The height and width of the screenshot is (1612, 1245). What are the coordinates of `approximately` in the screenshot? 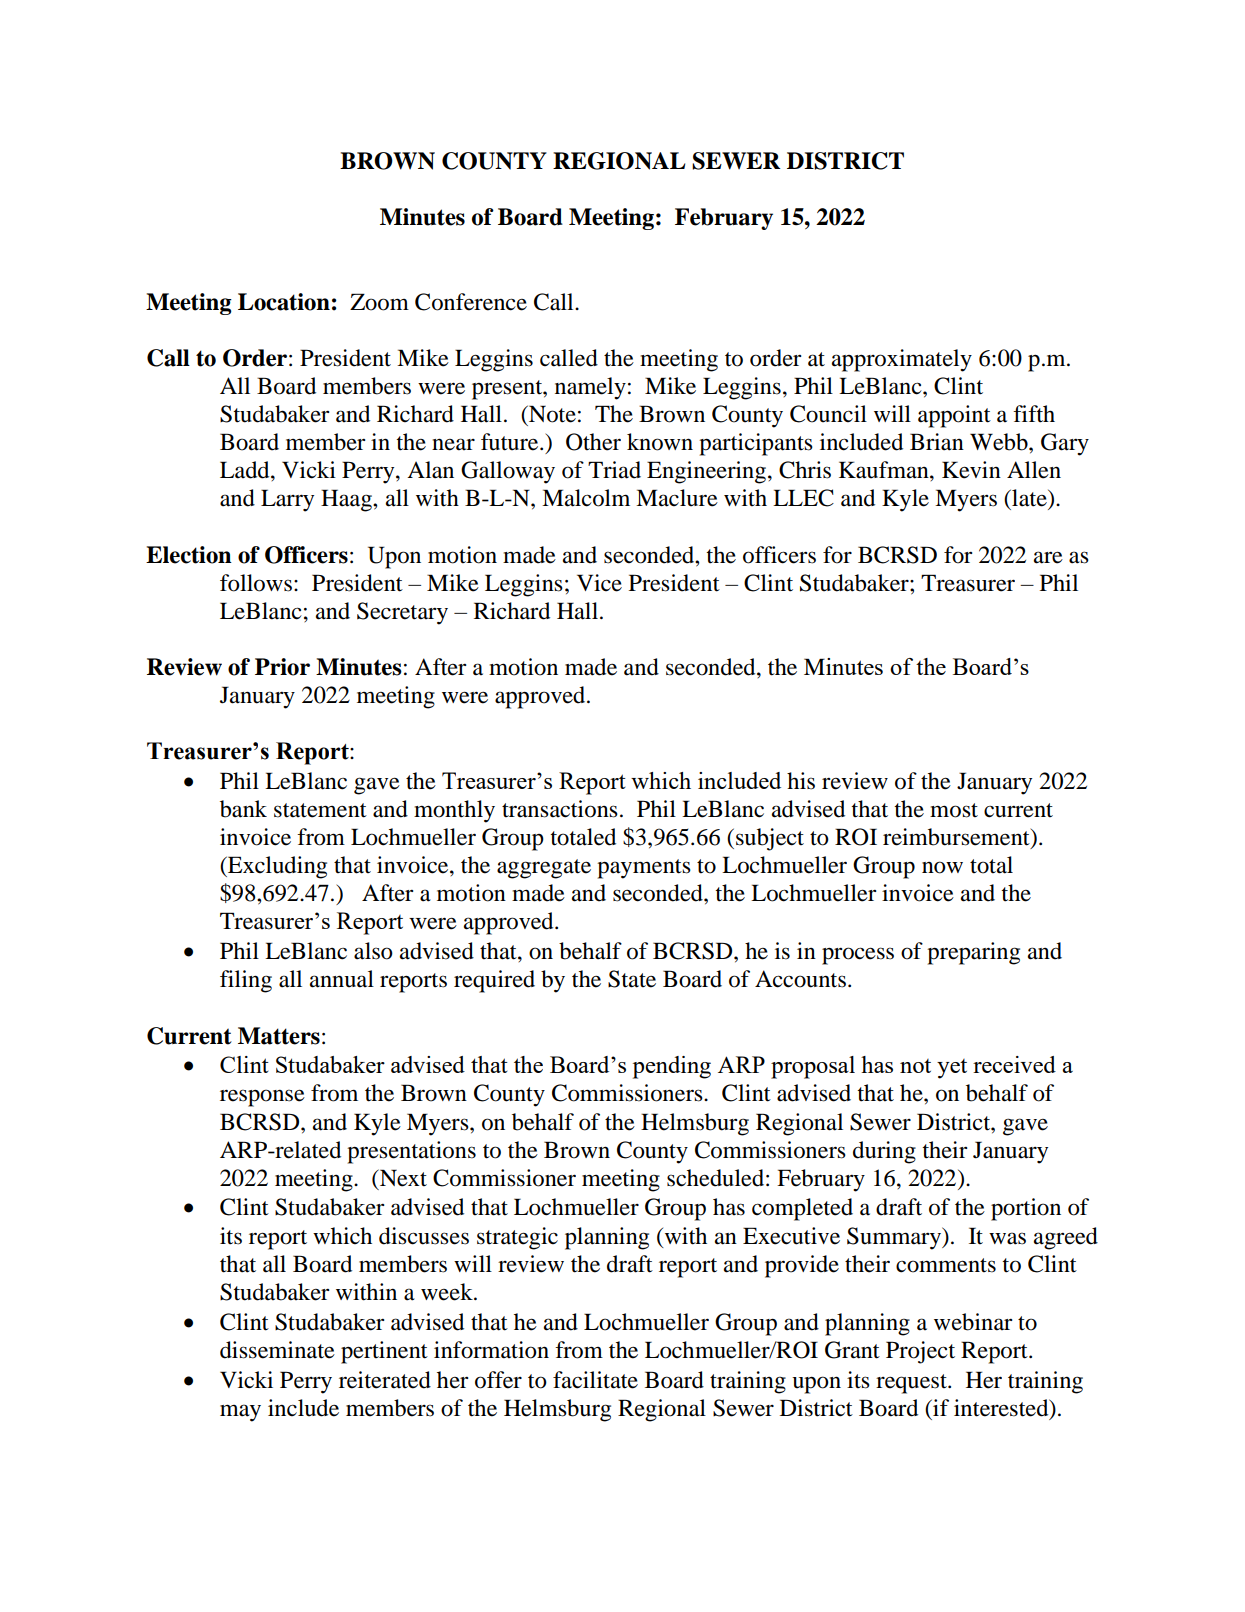 It's located at (902, 360).
